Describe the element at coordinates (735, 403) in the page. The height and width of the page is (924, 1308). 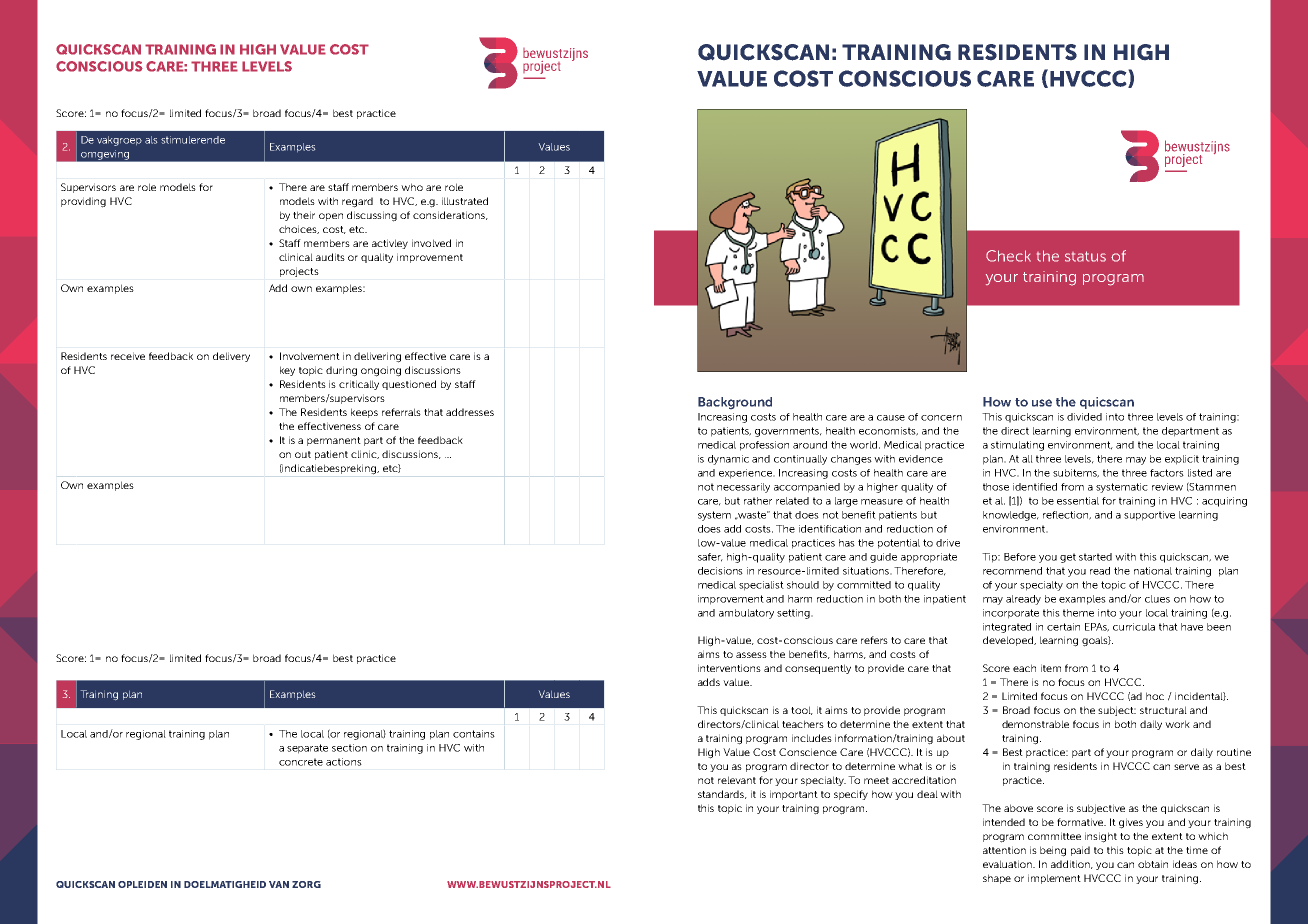
I see `Background` at that location.
